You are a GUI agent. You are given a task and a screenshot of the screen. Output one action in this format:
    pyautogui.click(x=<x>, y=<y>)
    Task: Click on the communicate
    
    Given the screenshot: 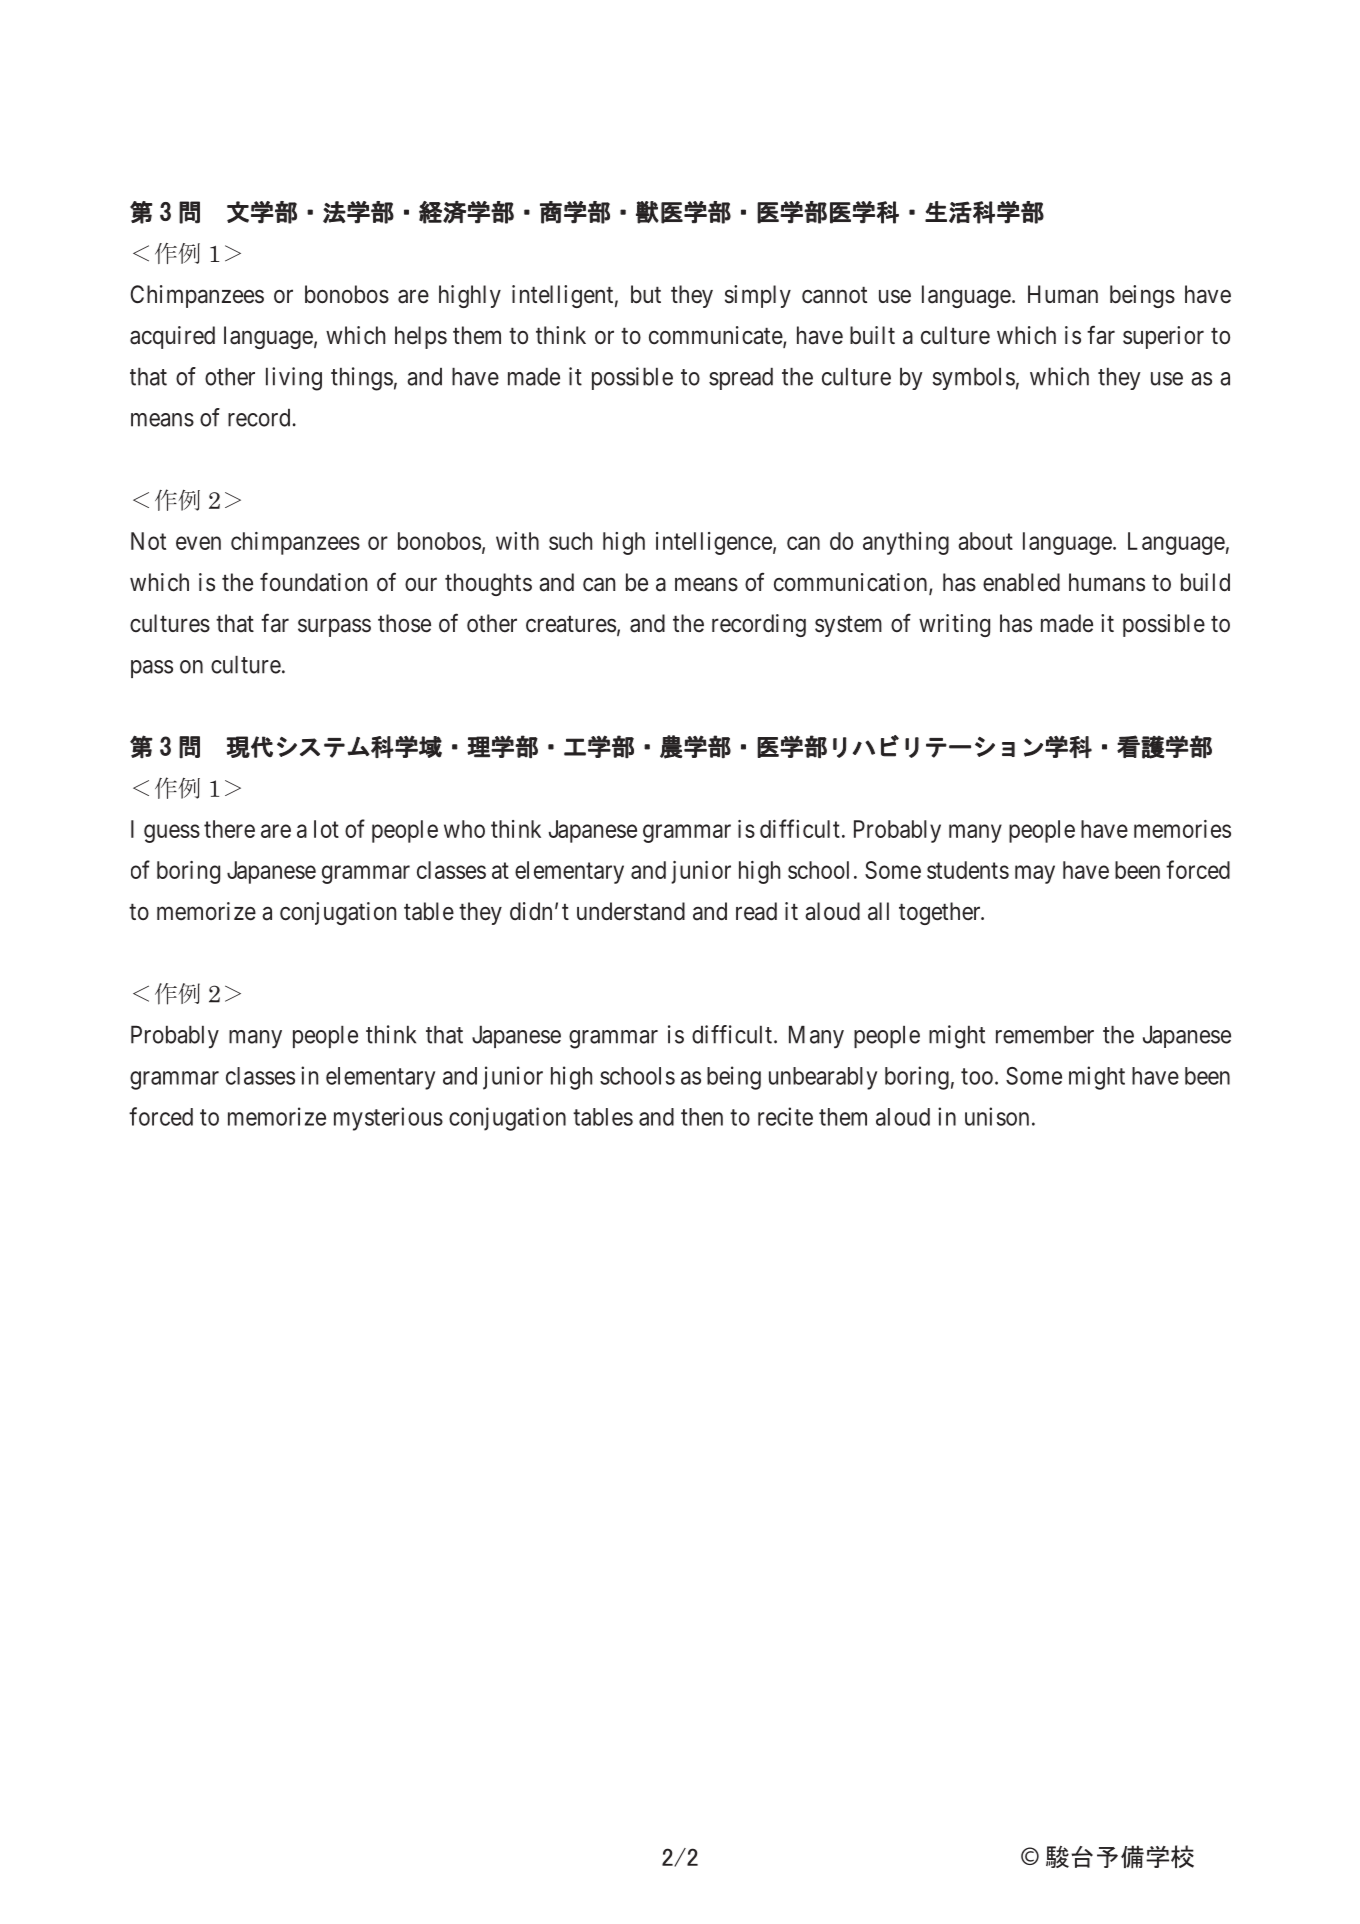 What is the action you would take?
    pyautogui.click(x=716, y=336)
